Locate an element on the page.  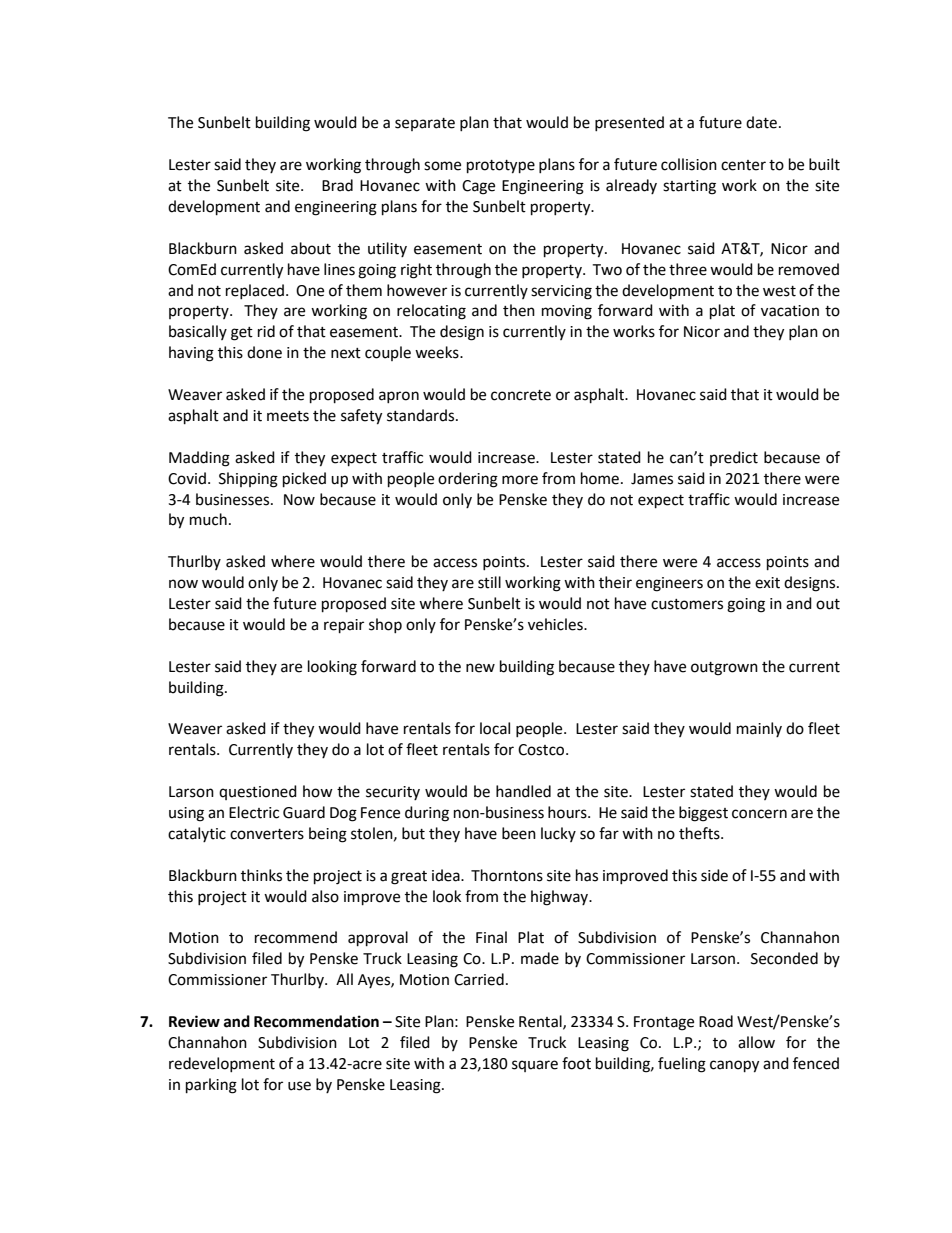
questioned is located at coordinates (258, 792).
